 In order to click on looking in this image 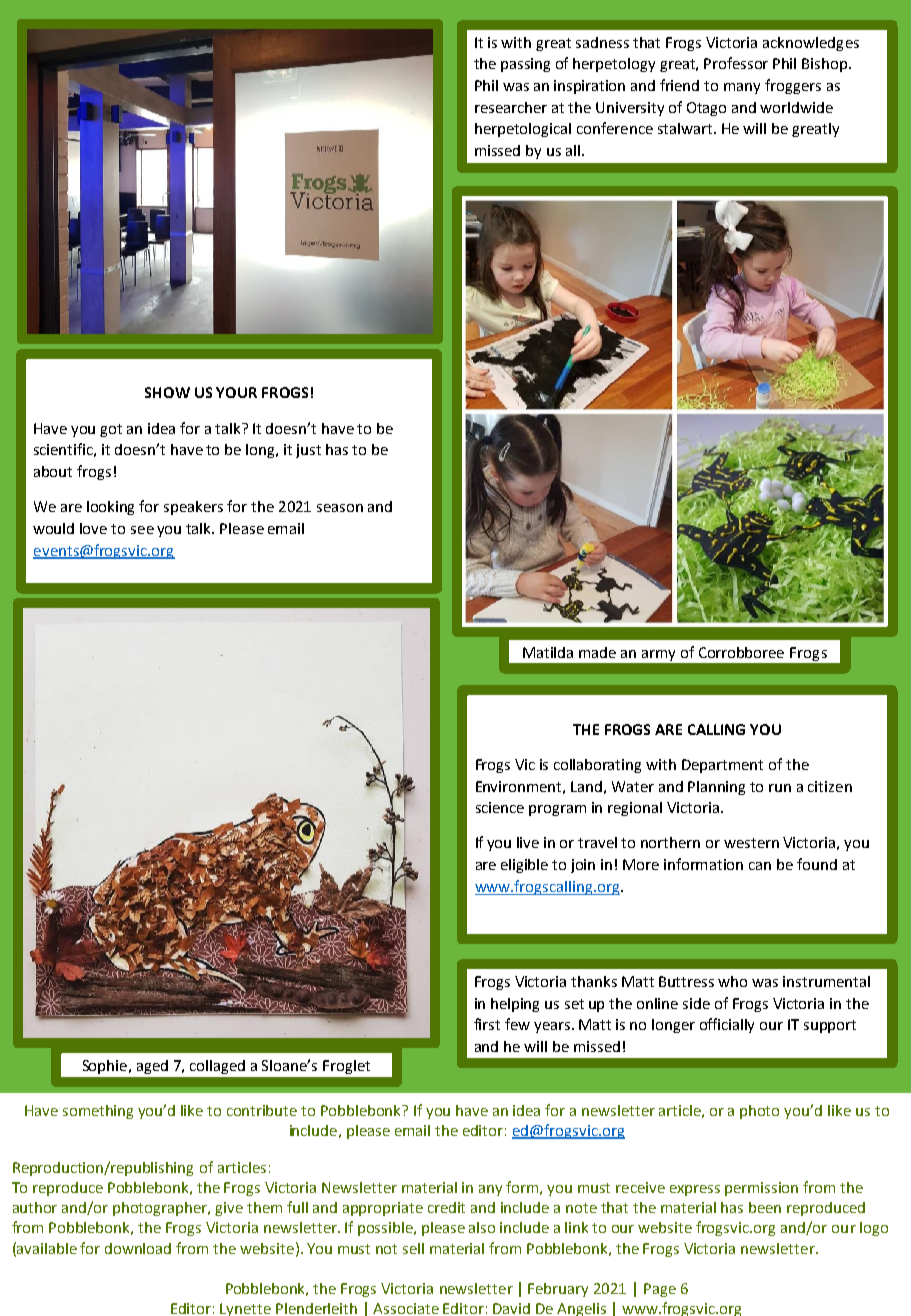, I will do `click(110, 508)`.
